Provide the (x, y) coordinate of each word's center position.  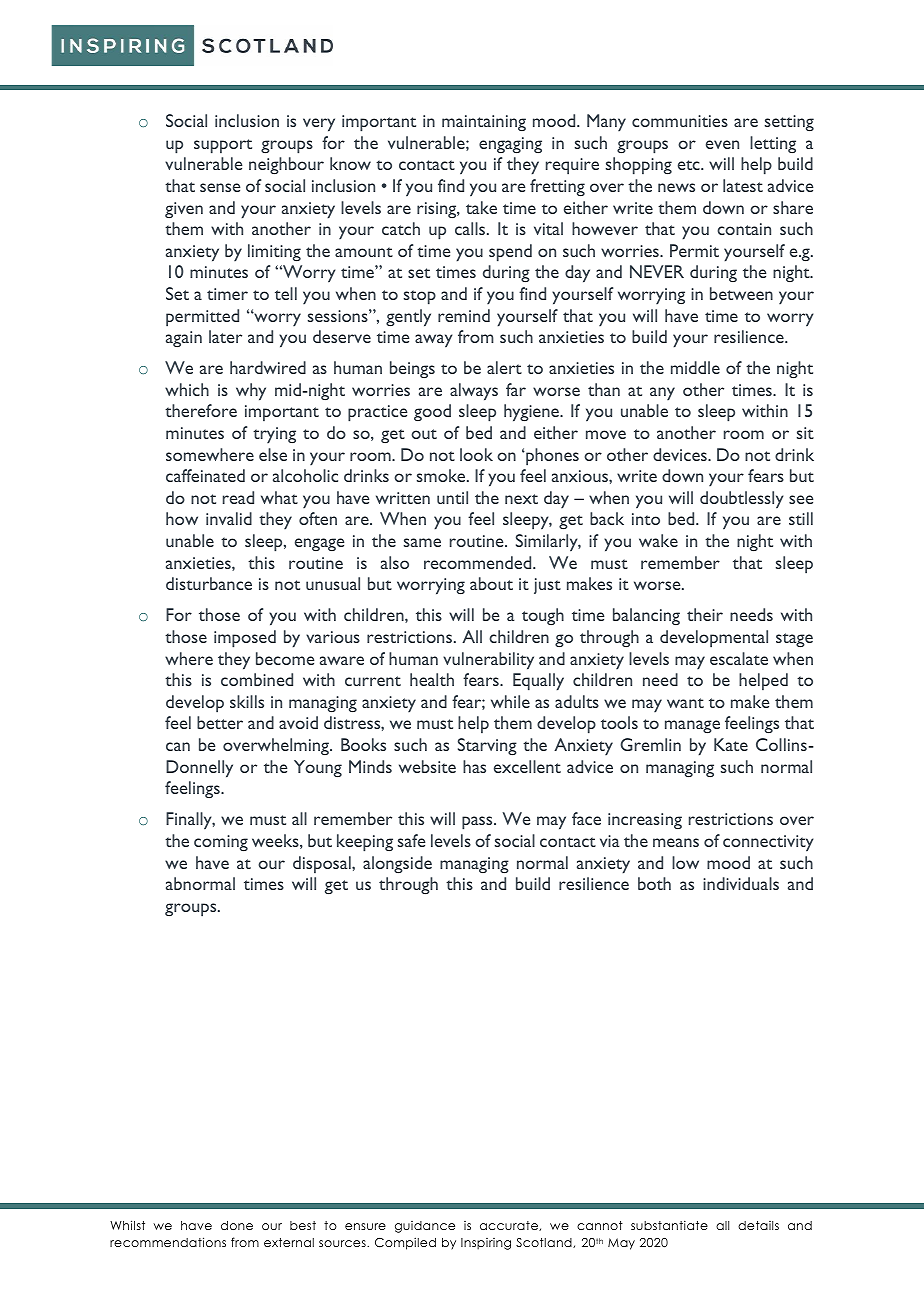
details (758, 1225)
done (237, 1225)
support (223, 146)
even (722, 144)
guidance (425, 1227)
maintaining (484, 123)
